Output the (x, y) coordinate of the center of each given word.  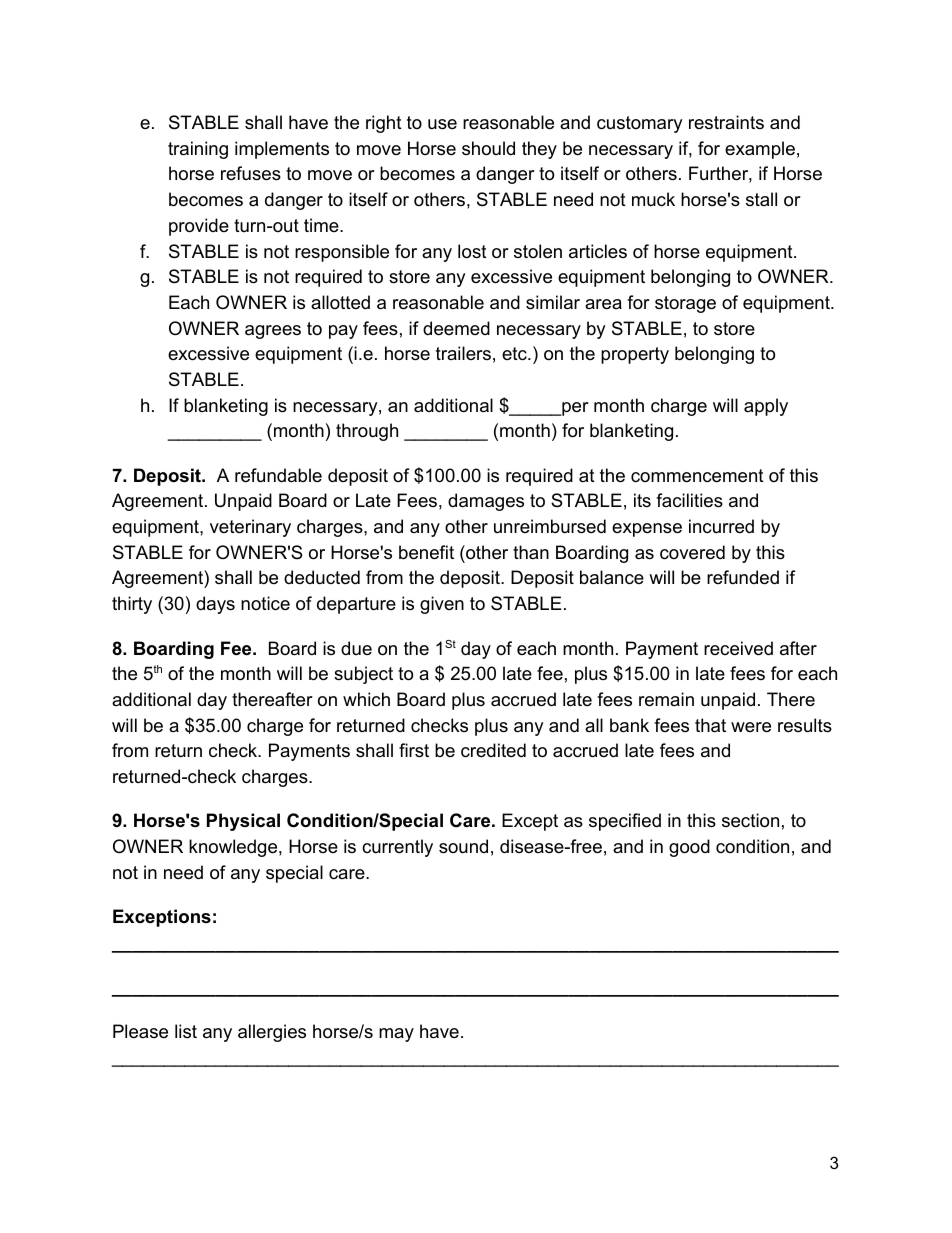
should (488, 148)
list (186, 1031)
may (396, 1035)
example (760, 150)
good (689, 848)
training (198, 150)
